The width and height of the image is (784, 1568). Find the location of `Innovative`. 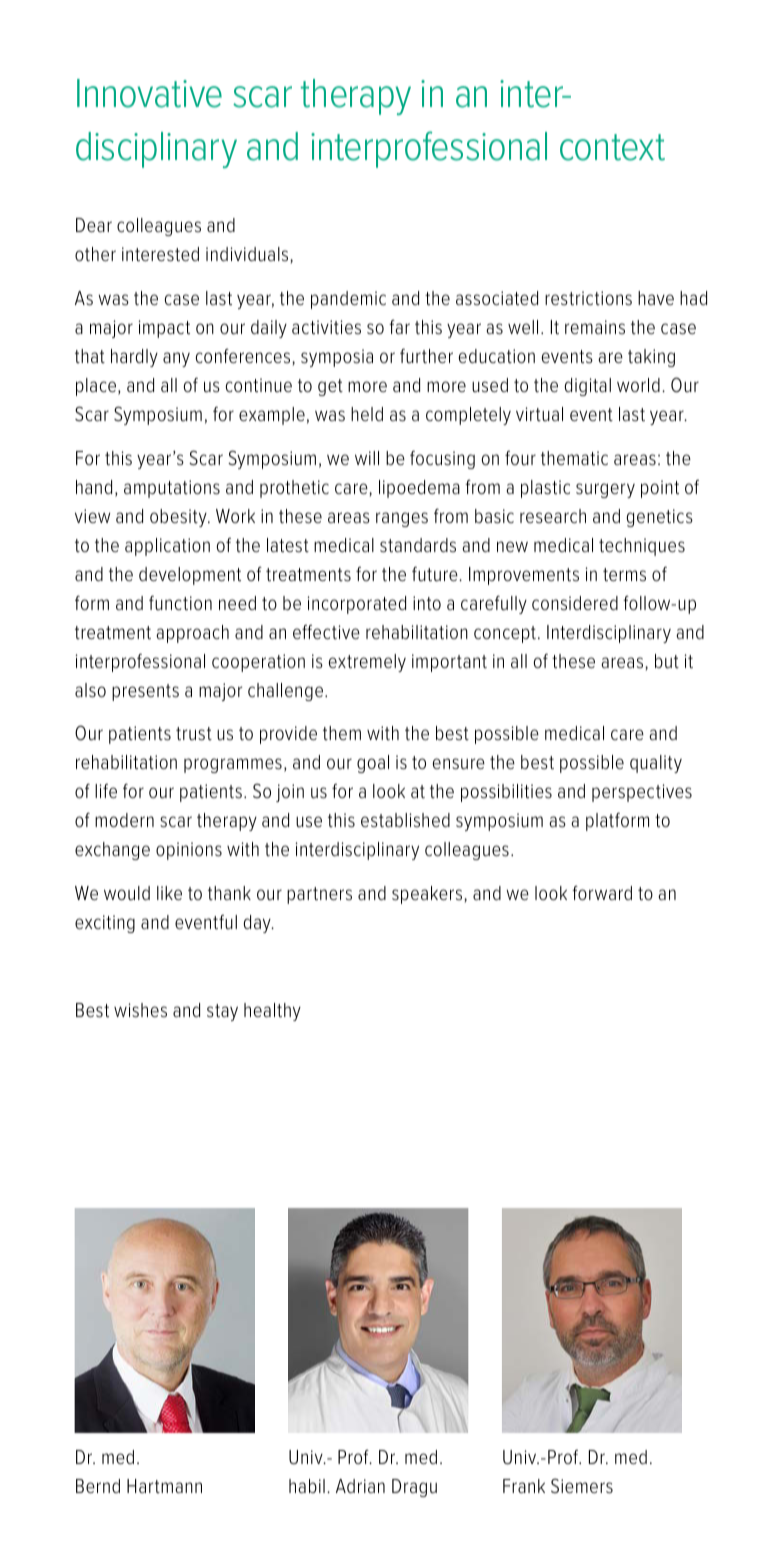

Innovative is located at coordinates (149, 93).
